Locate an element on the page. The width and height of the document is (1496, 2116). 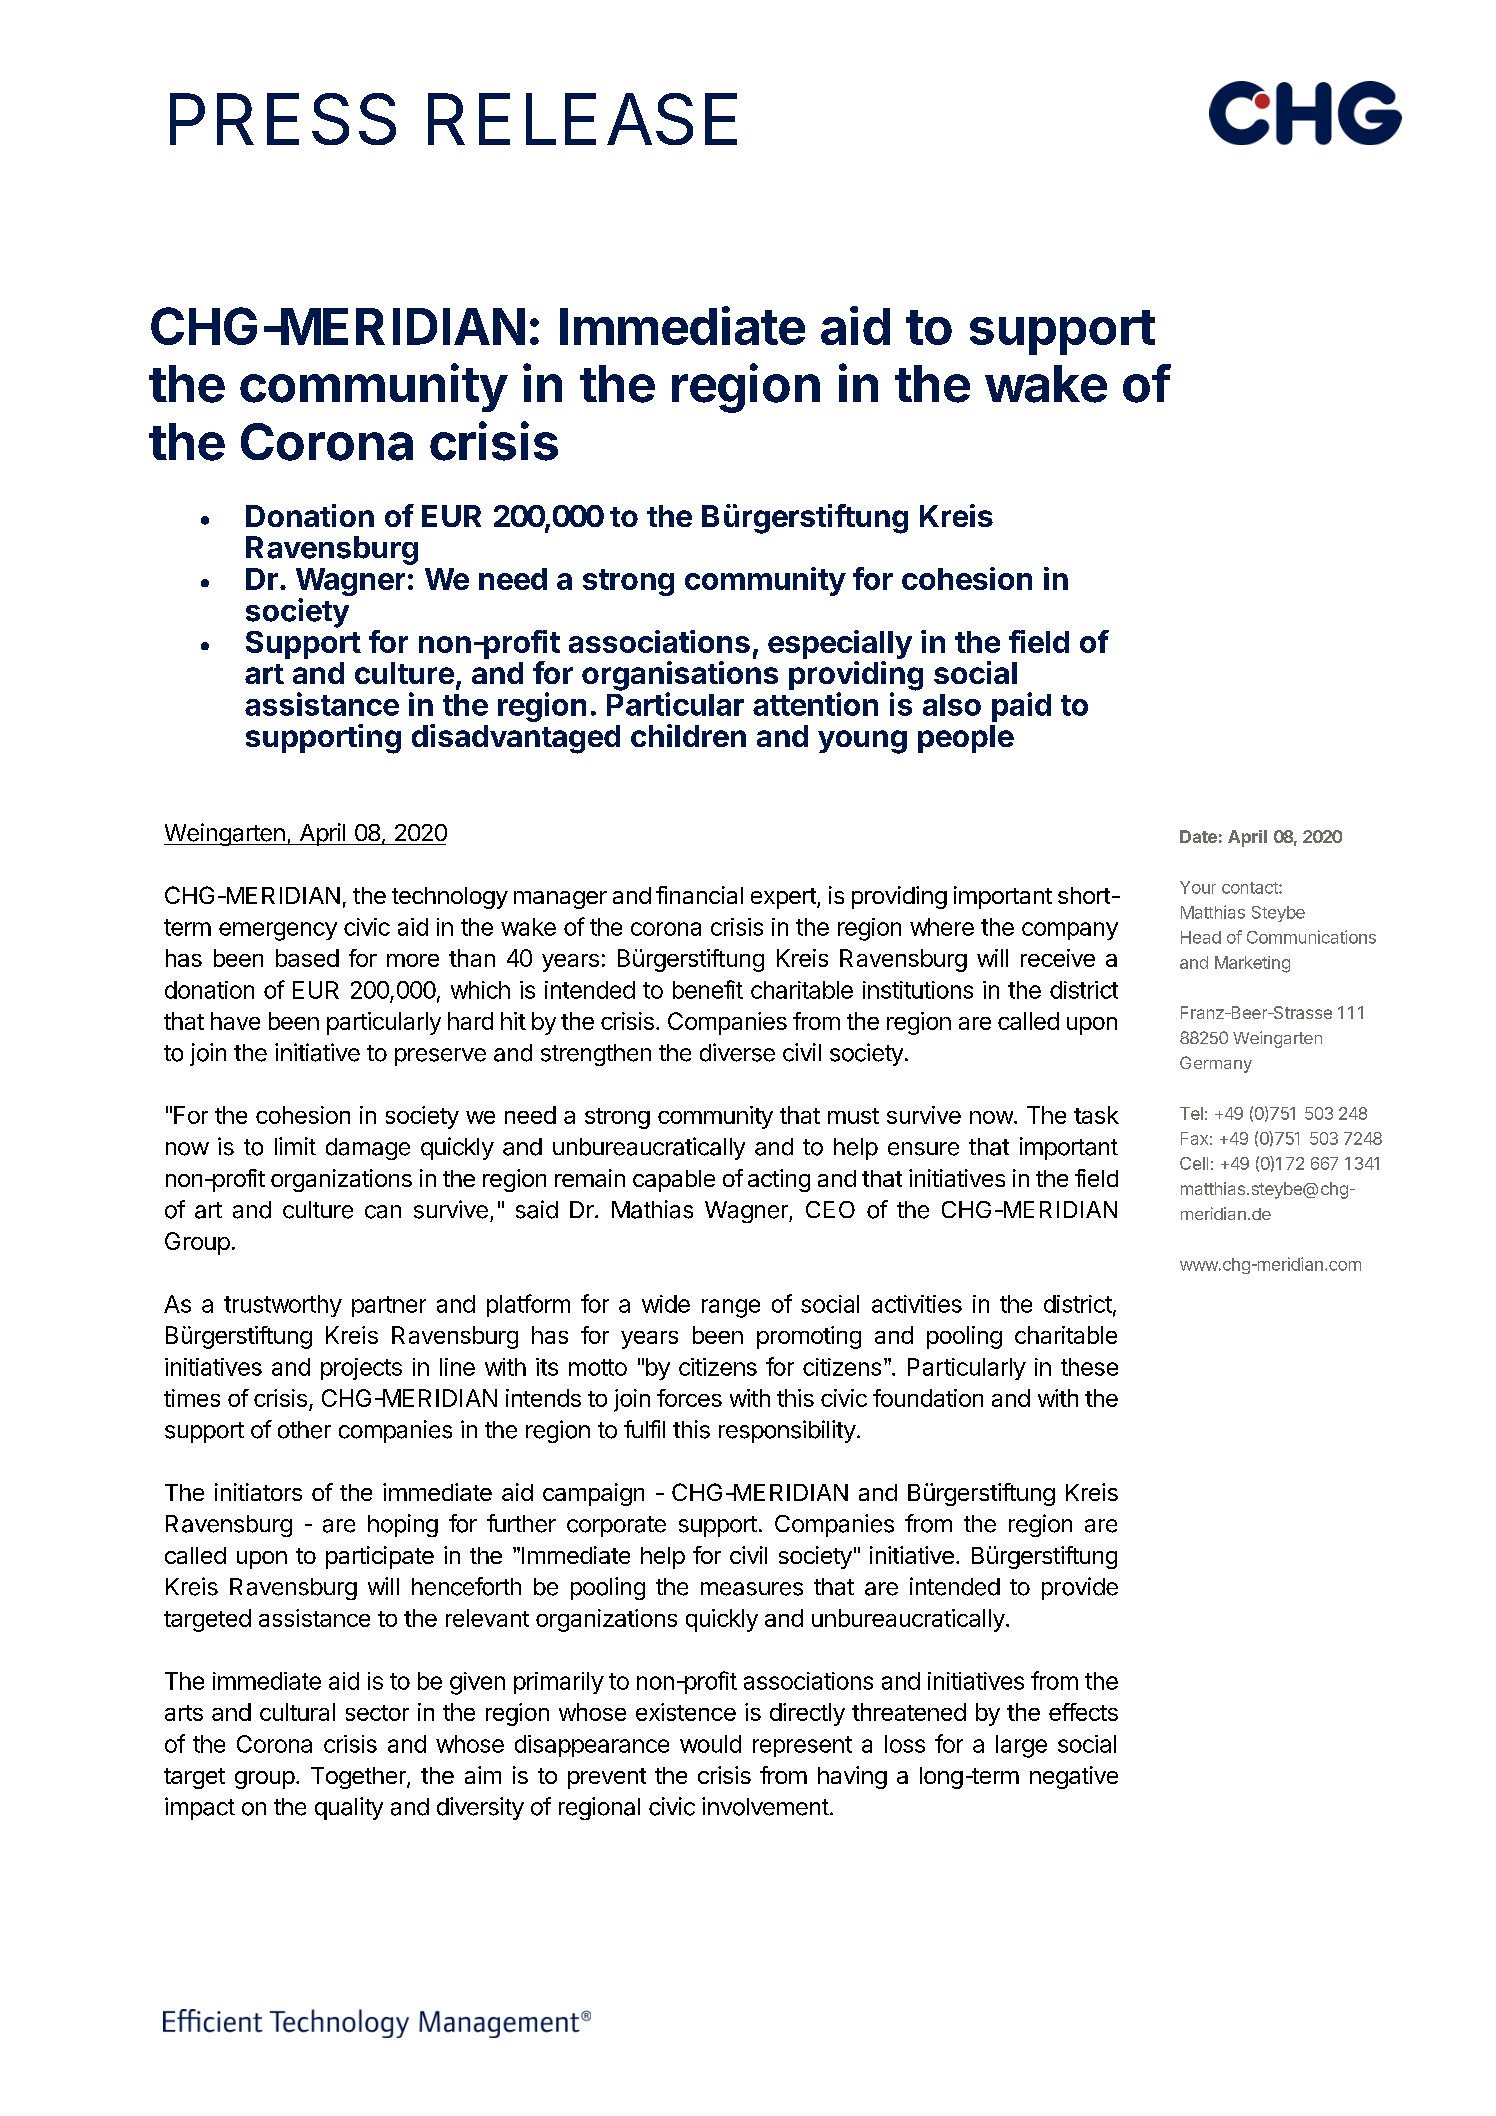
paid is located at coordinates (1021, 707).
